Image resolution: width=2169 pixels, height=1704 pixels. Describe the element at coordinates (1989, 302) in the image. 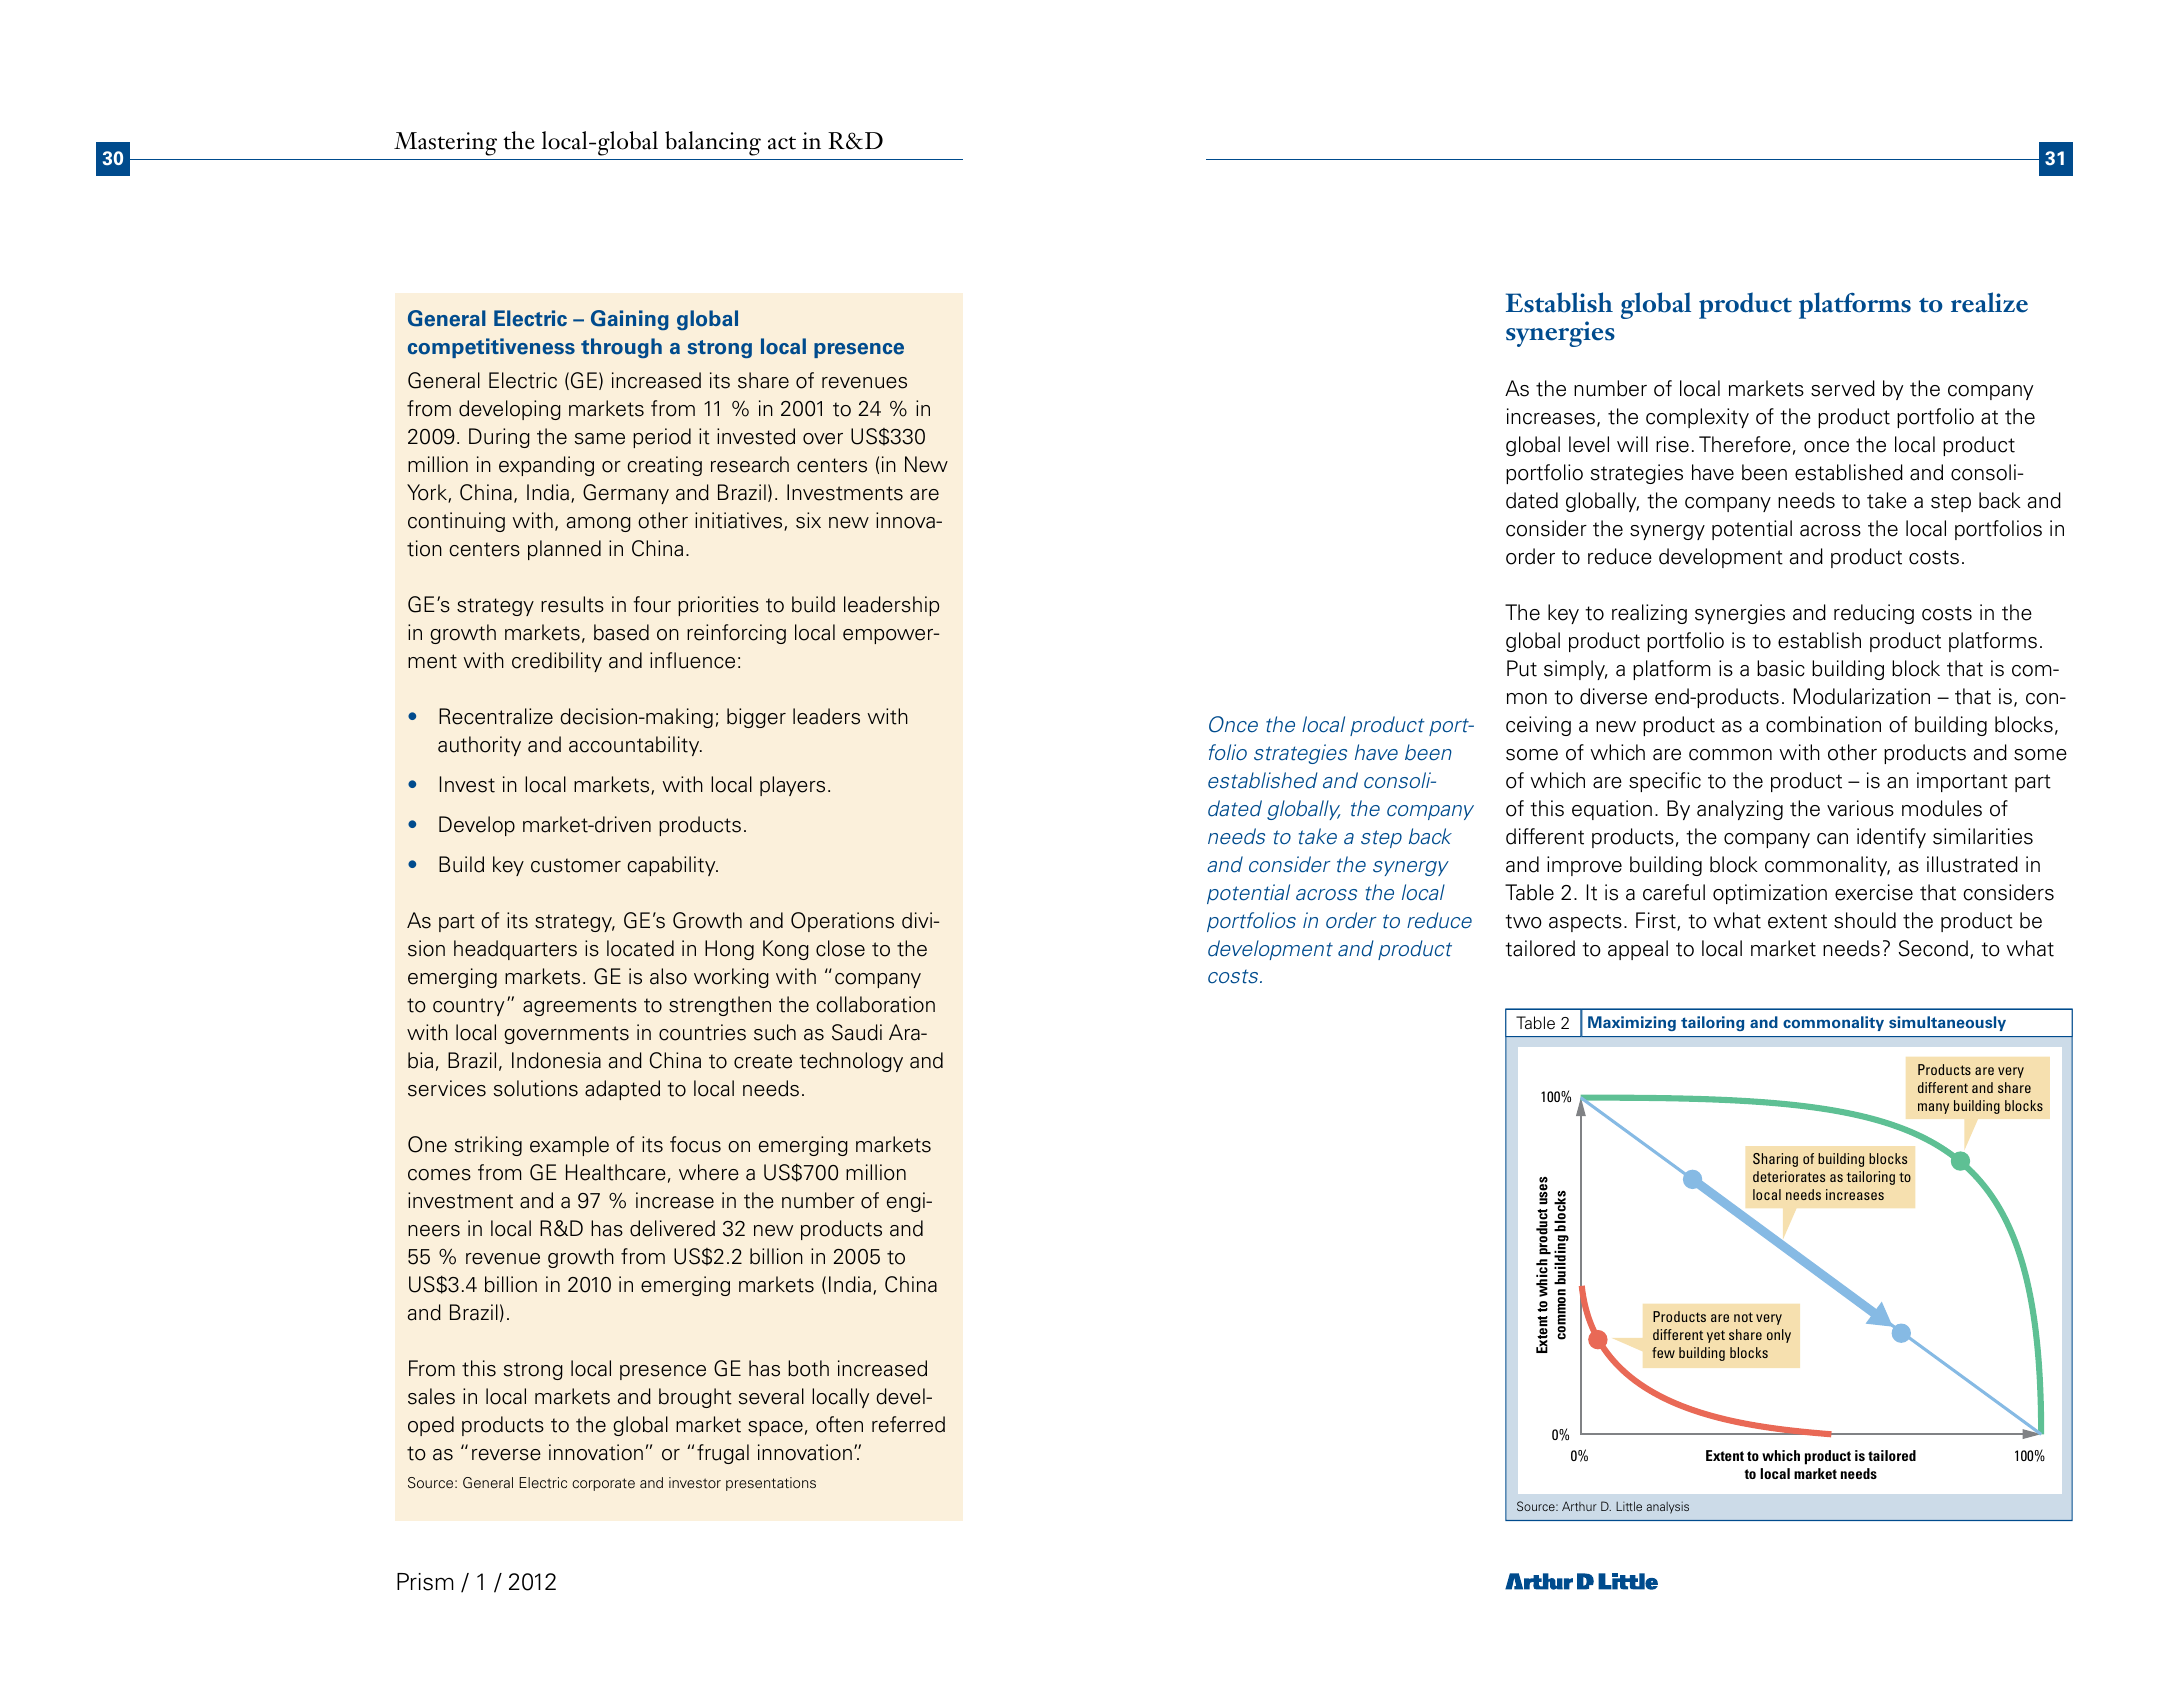

I see `realize` at that location.
